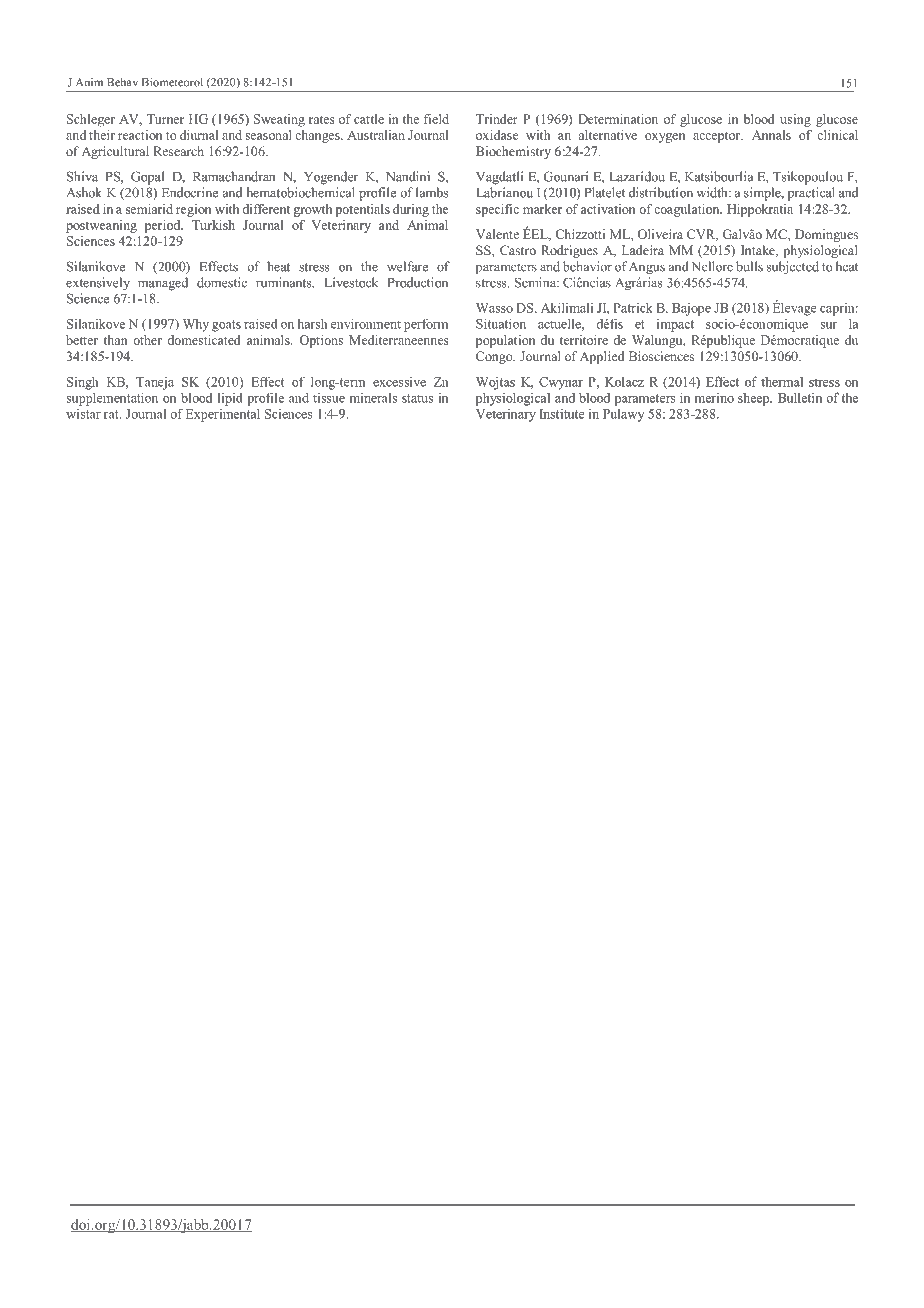 This document has width=924, height=1308. I want to click on diurnal, so click(199, 135).
